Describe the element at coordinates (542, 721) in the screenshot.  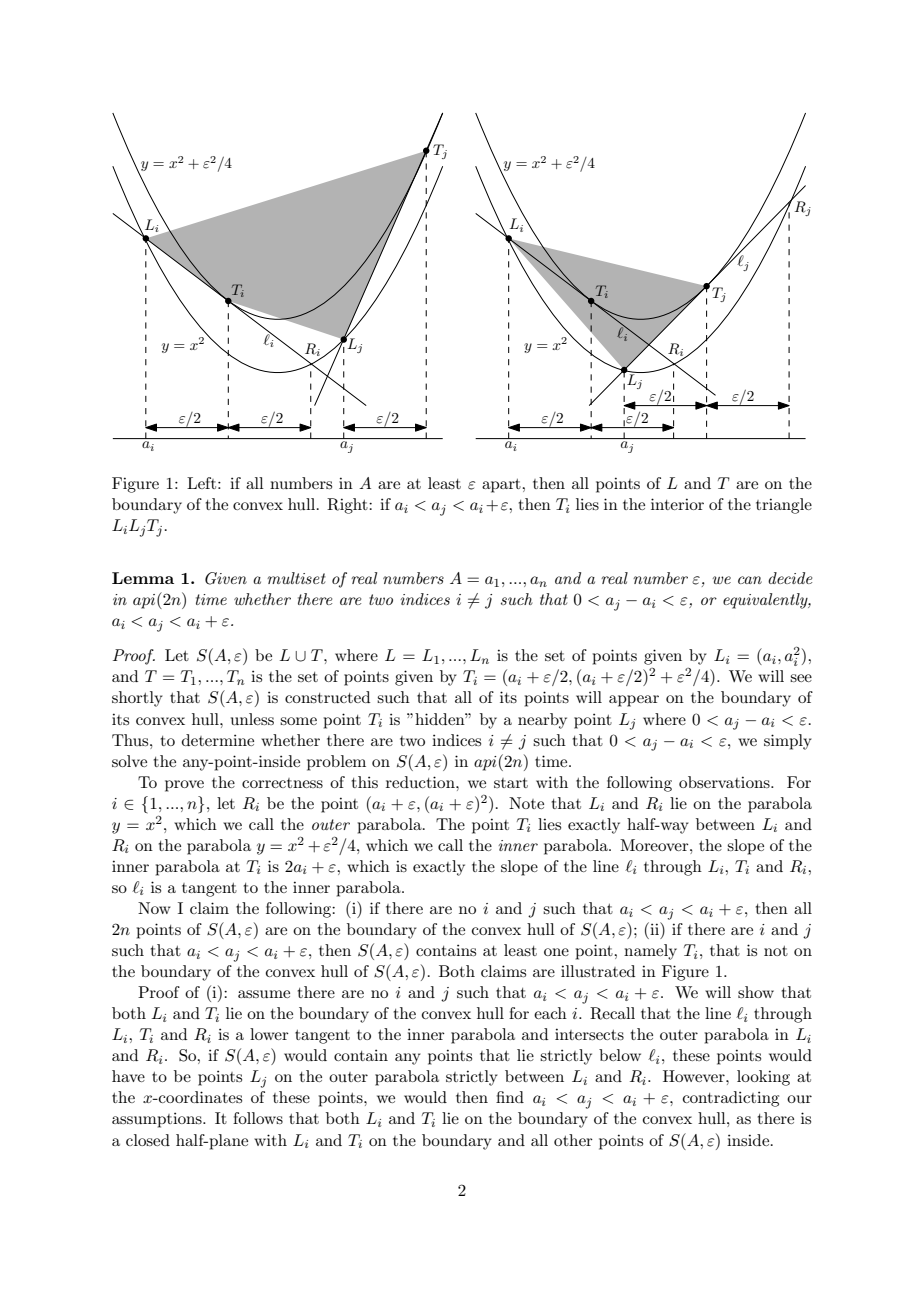
I see `nearby` at that location.
